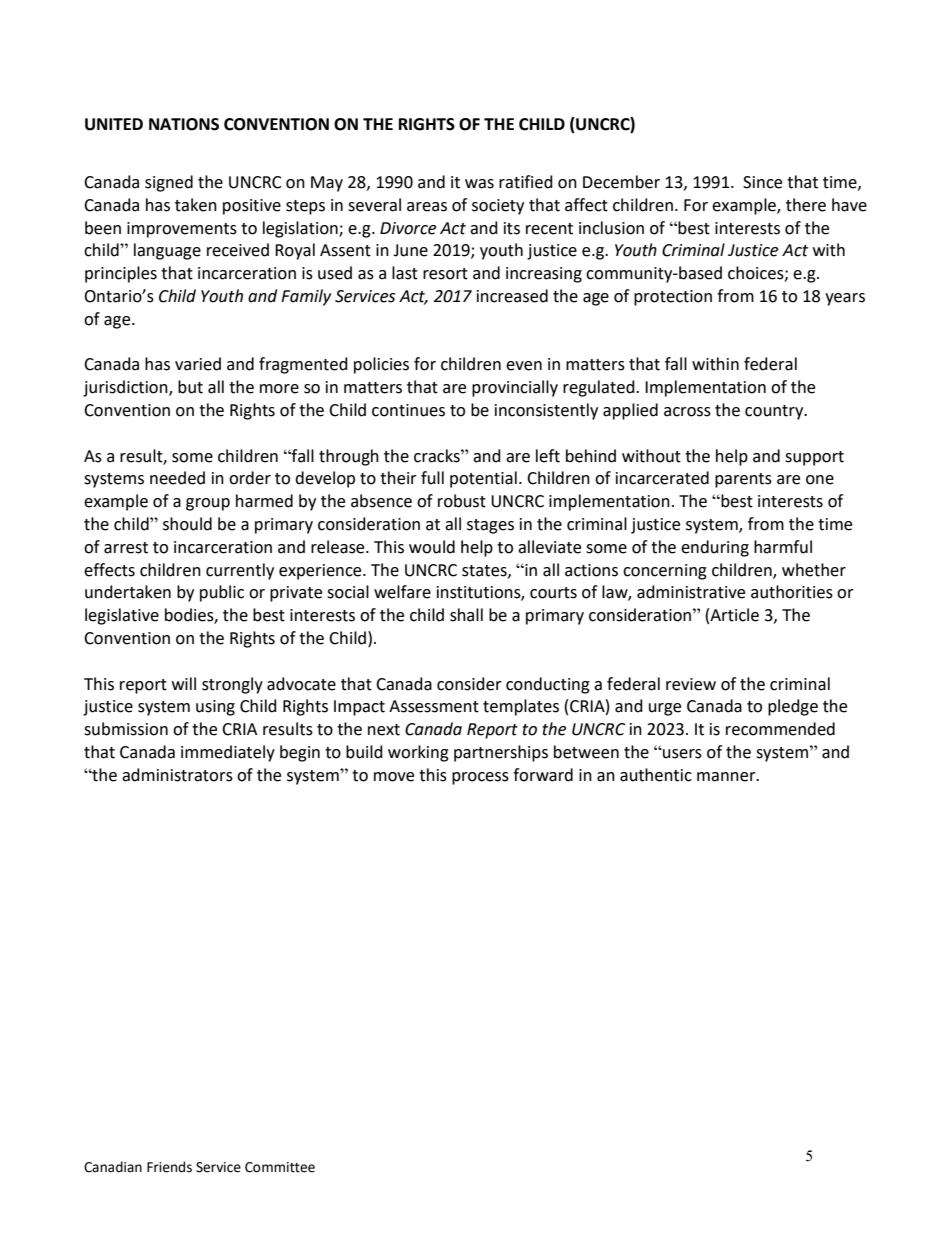 This screenshot has height=1233, width=952. I want to click on was, so click(479, 184).
